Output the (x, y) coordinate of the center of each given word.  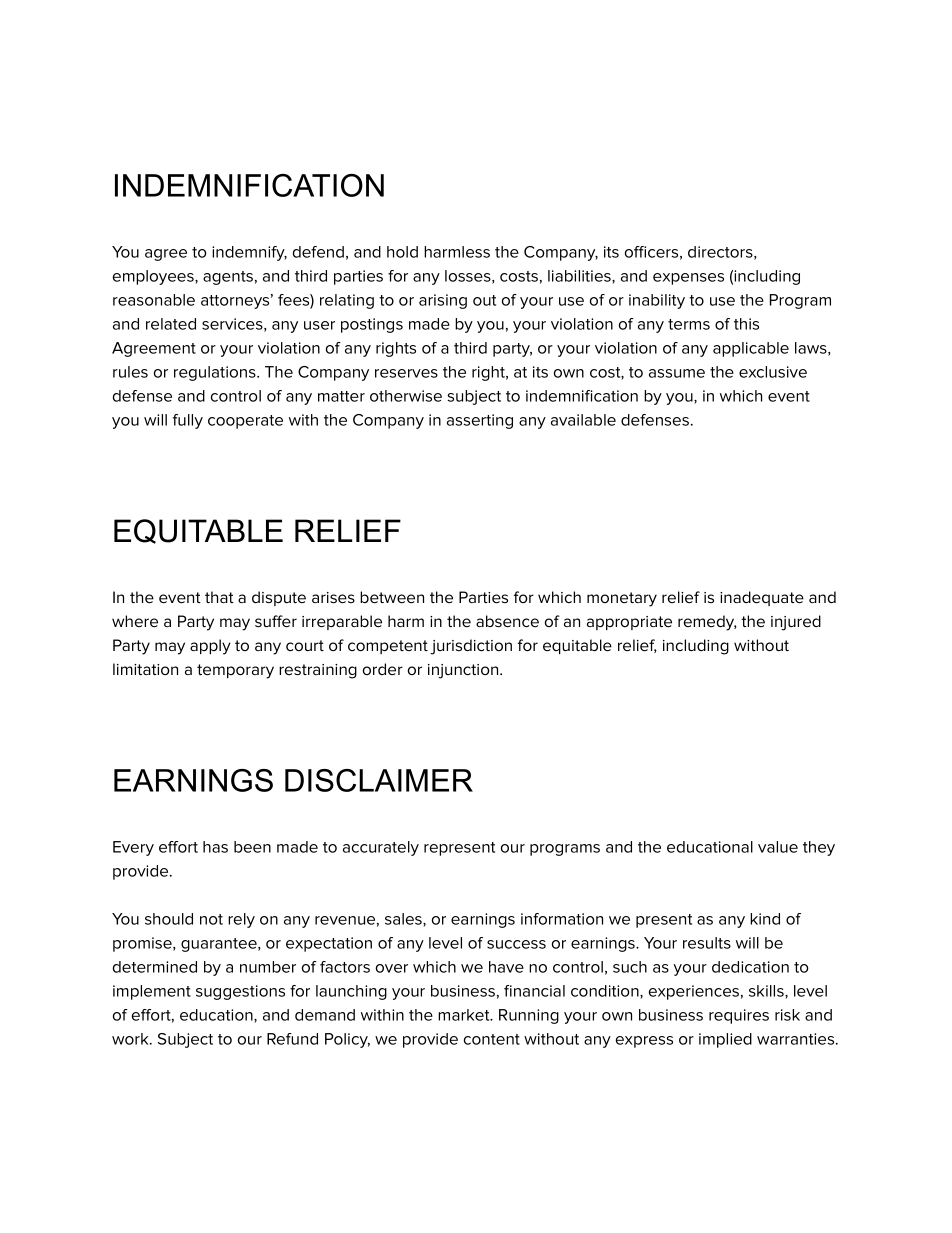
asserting (480, 421)
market (465, 1015)
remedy (707, 623)
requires (739, 1016)
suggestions (240, 992)
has (215, 847)
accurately (381, 848)
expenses (688, 279)
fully (188, 421)
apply (210, 647)
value (778, 847)
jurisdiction (471, 647)
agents (228, 278)
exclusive (773, 372)
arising (443, 301)
